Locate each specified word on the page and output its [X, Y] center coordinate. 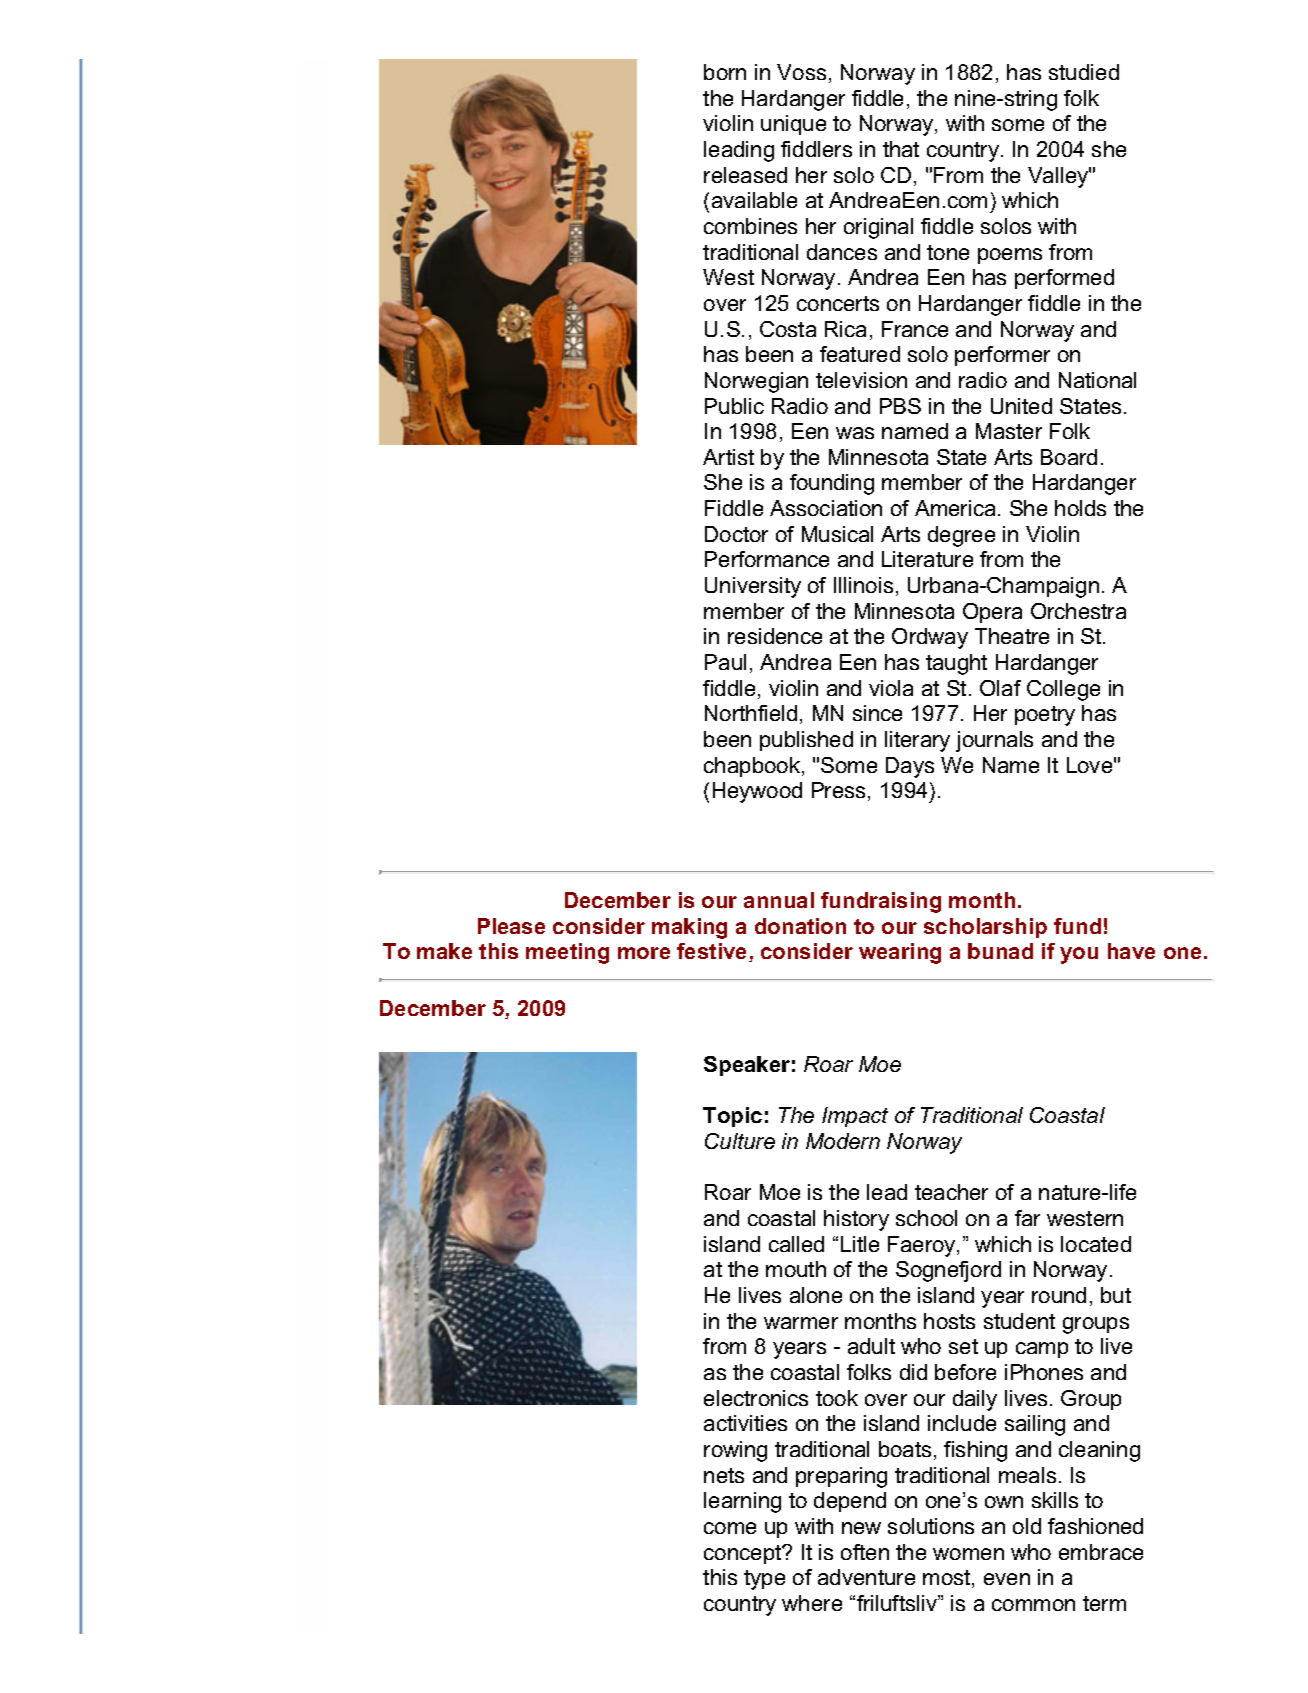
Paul [725, 662]
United [1021, 406]
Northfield [751, 713]
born [725, 72]
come [730, 1528]
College [1063, 690]
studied [1084, 72]
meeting [567, 953]
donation [800, 926]
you [1079, 955]
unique [793, 125]
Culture [740, 1141]
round [1059, 1295]
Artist [728, 457]
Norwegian [756, 382]
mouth [796, 1269]
